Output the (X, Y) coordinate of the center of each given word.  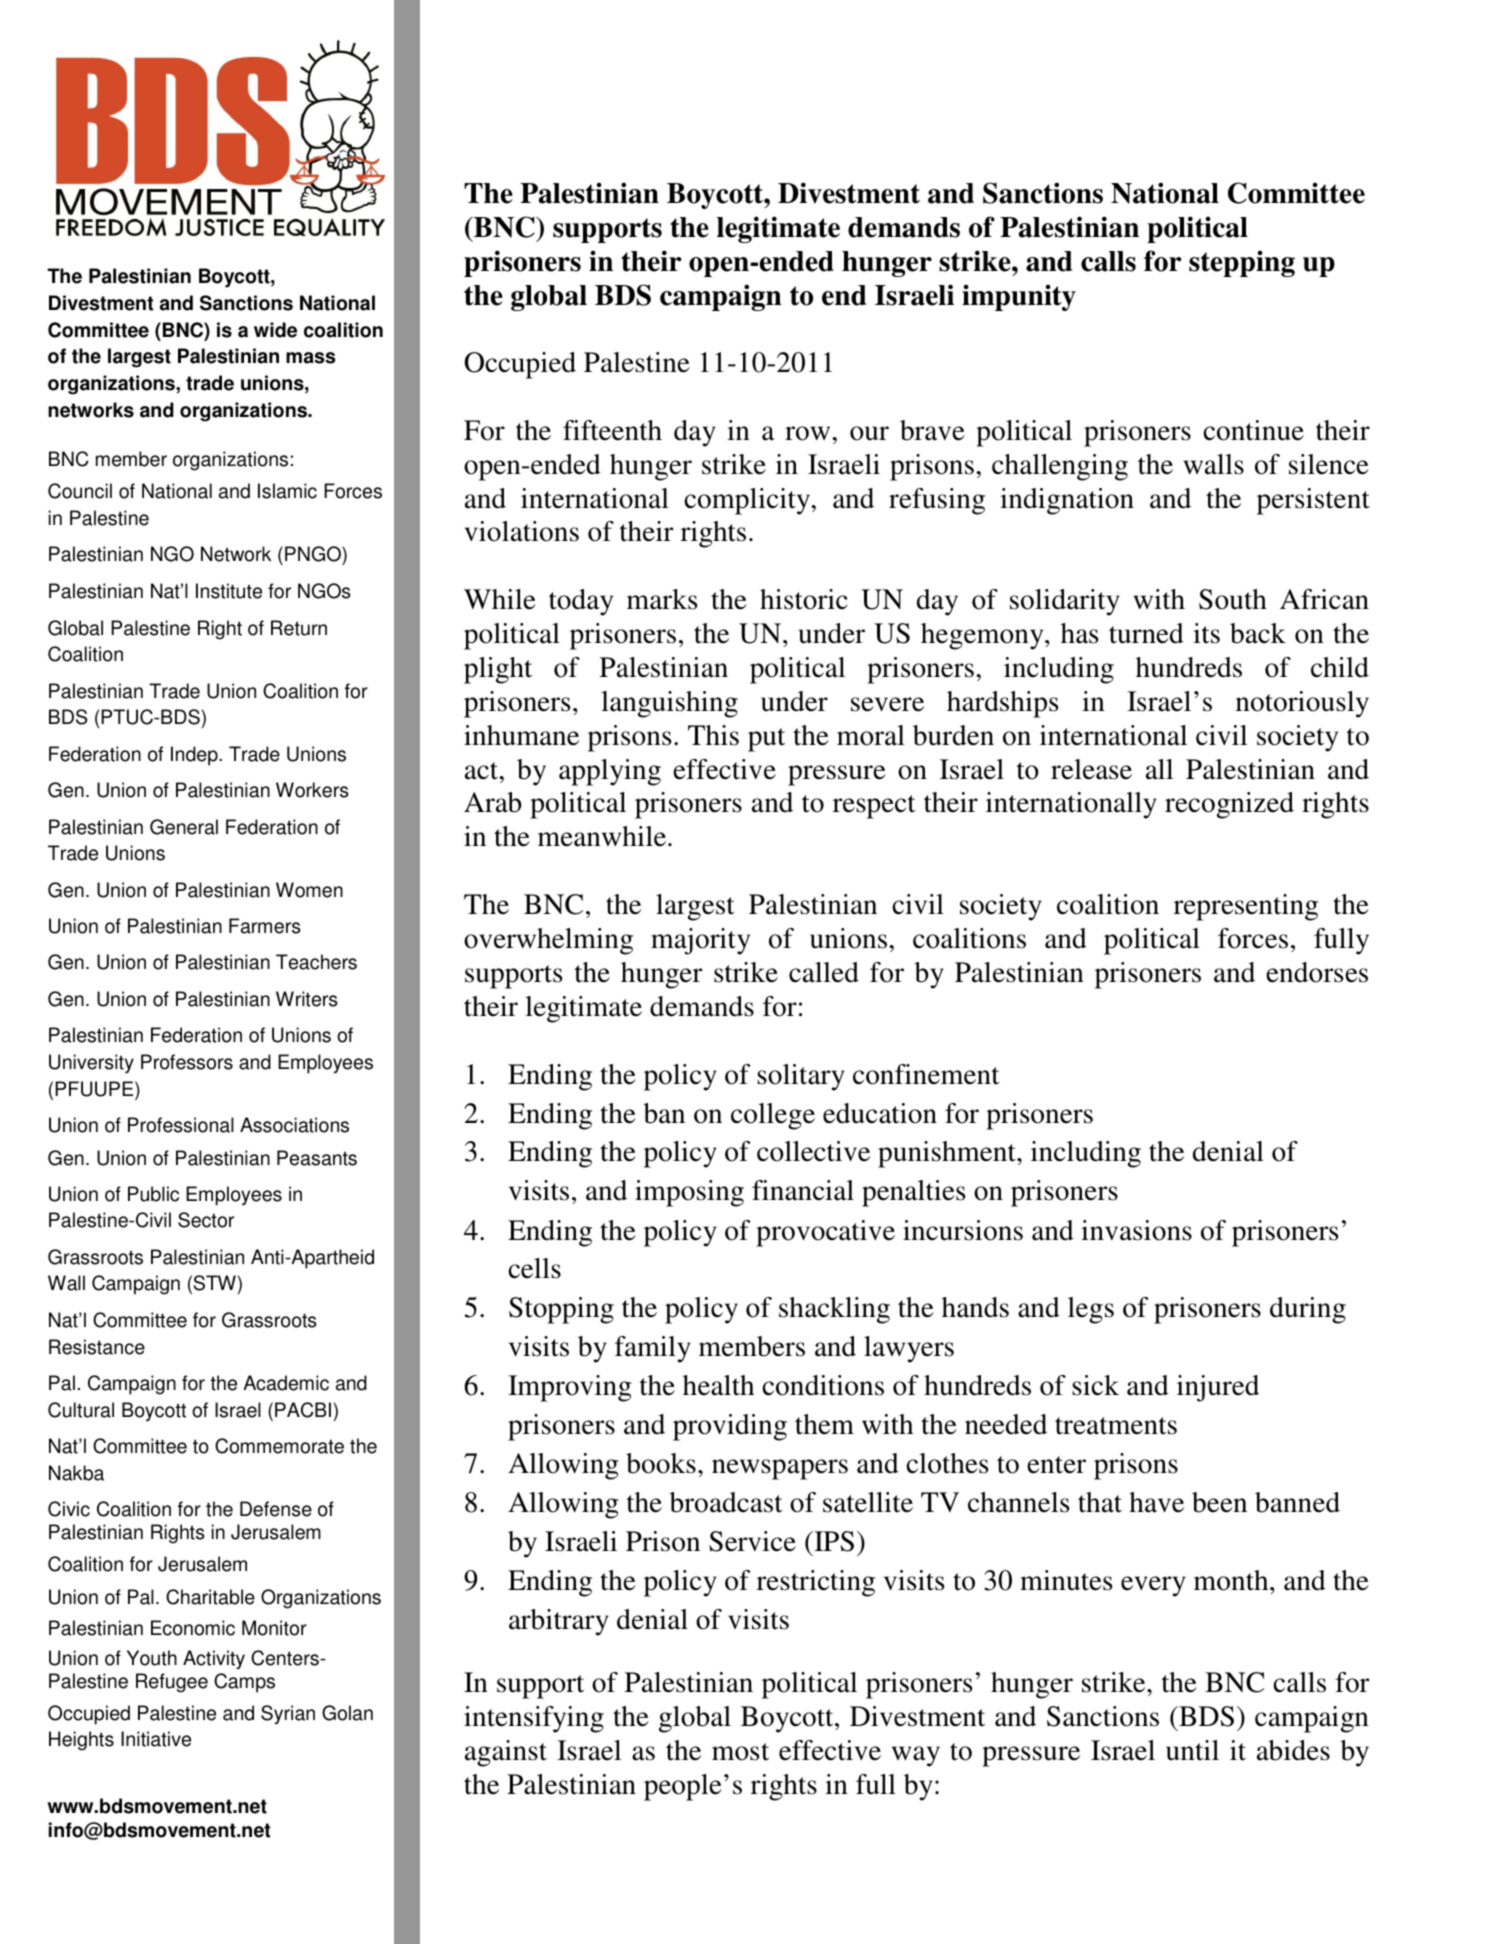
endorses (1317, 972)
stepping (1242, 263)
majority (700, 941)
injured (1218, 1388)
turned (1146, 633)
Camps (244, 1683)
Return (299, 628)
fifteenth (612, 430)
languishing (669, 704)
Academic (286, 1383)
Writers (307, 999)
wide (275, 330)
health (718, 1385)
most (740, 1752)
